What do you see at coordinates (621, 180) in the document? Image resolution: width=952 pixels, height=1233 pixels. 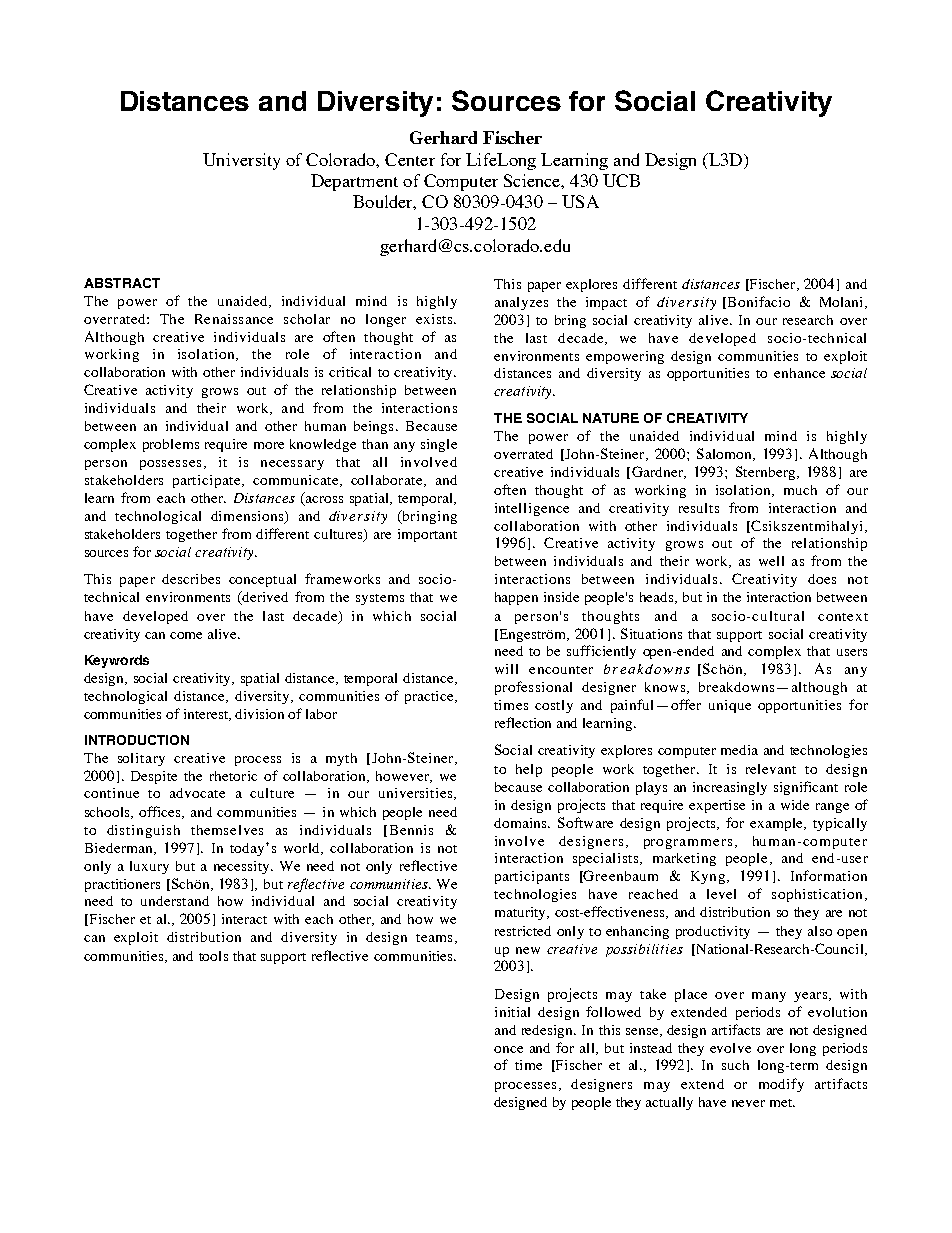 I see `UCB` at bounding box center [621, 180].
